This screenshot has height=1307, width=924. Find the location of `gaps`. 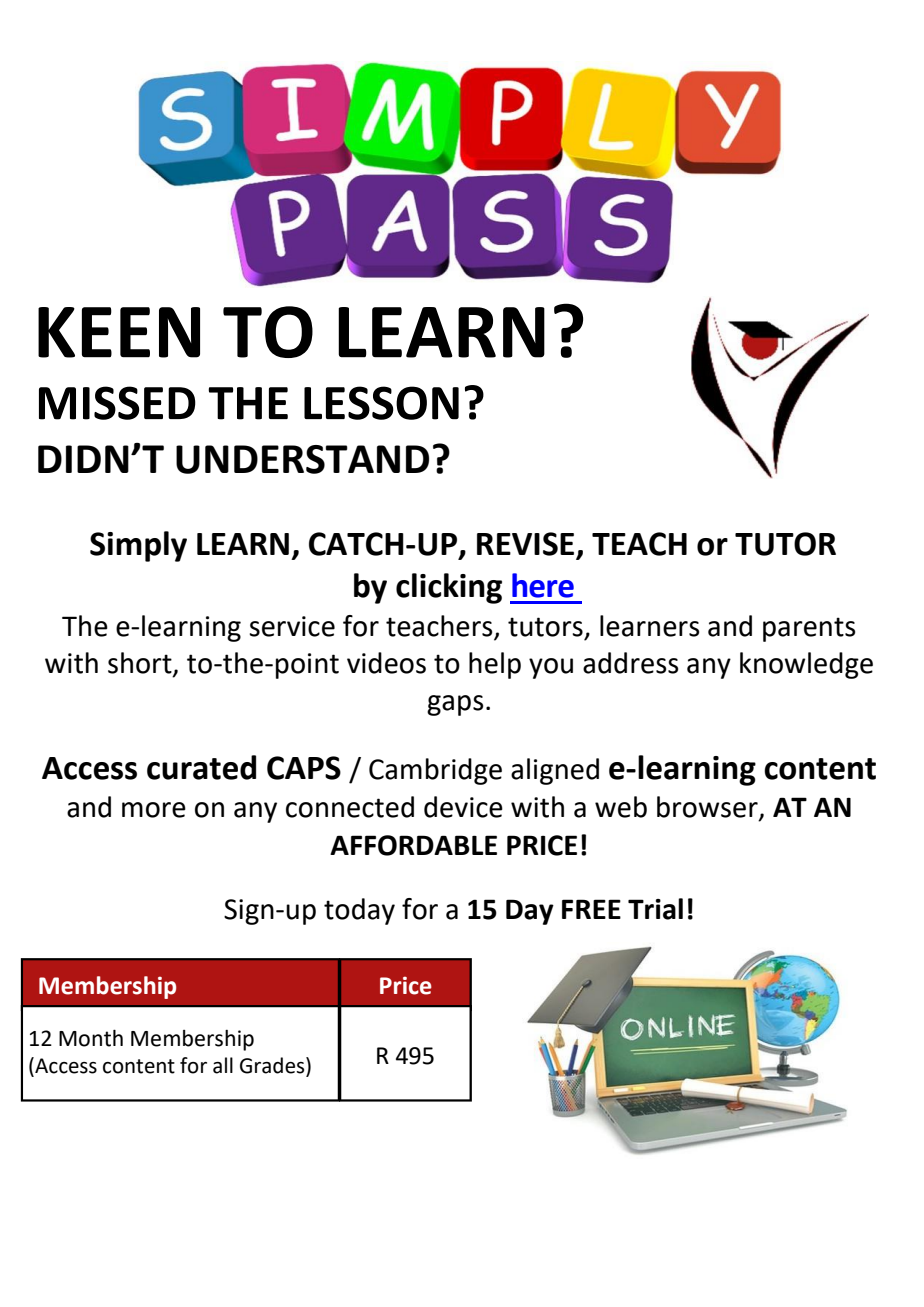

gaps is located at coordinates (455, 705).
